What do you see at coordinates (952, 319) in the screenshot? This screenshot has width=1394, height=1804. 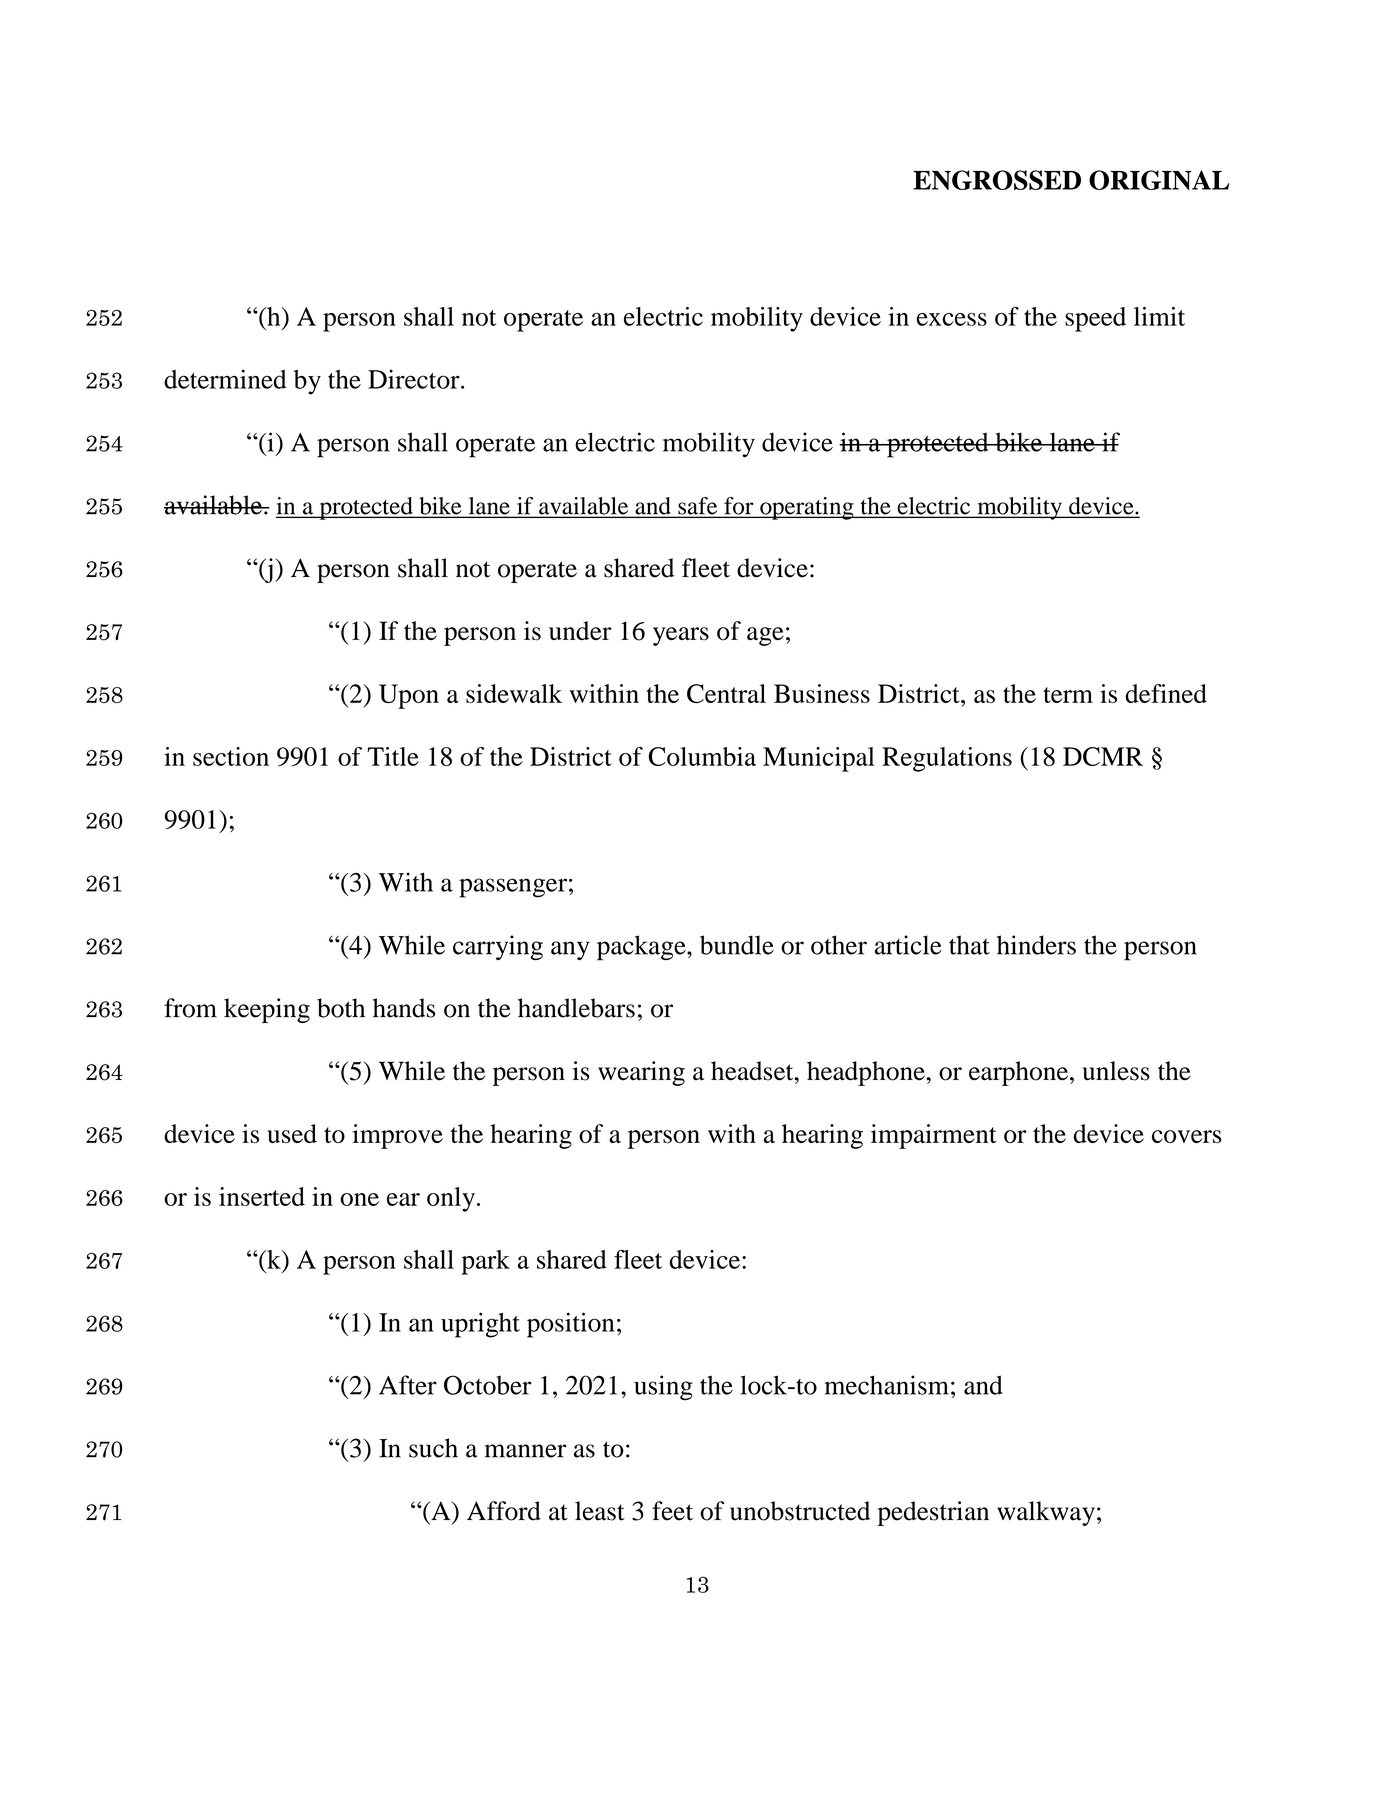 I see `excess` at bounding box center [952, 319].
